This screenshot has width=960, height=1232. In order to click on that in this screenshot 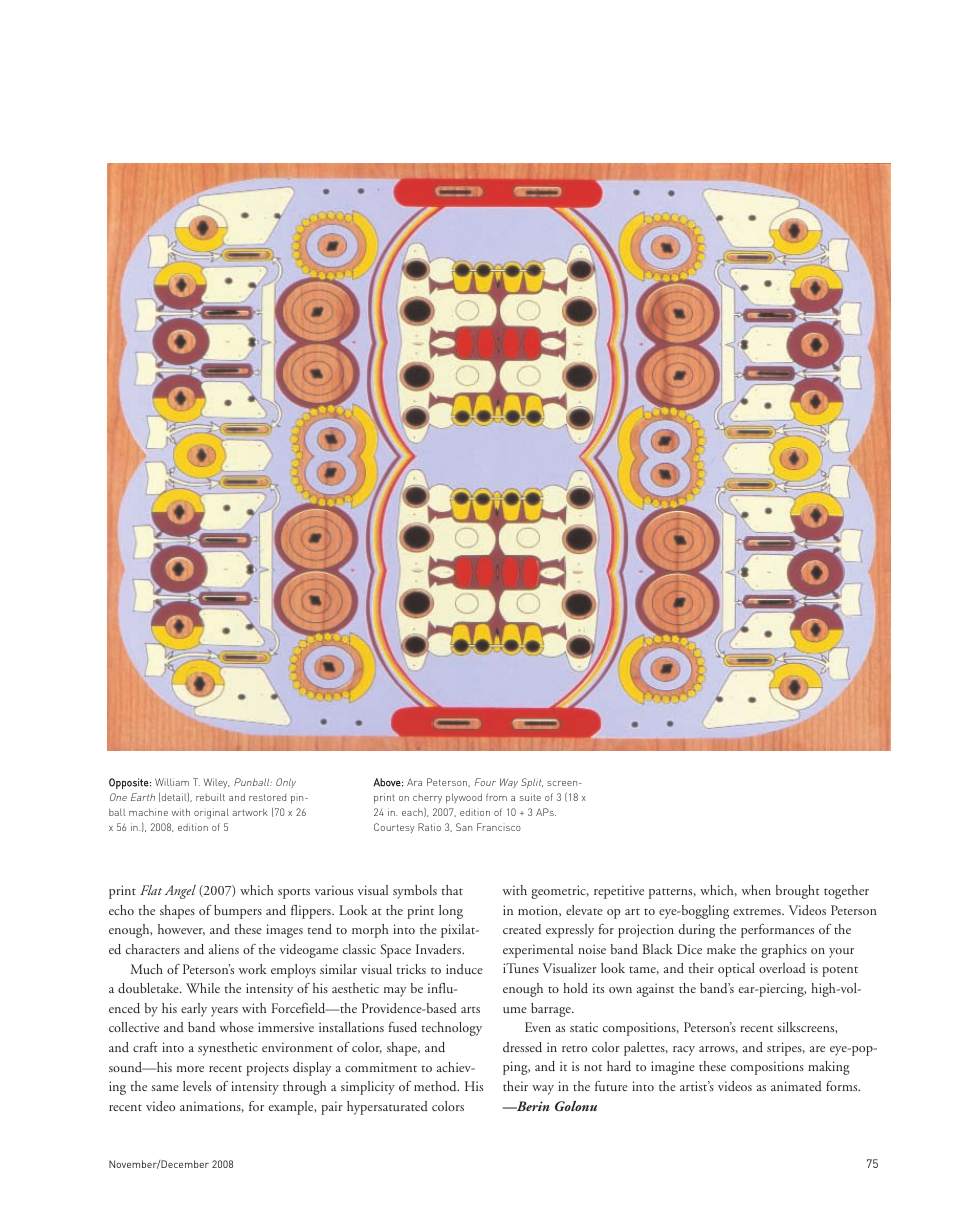, I will do `click(452, 890)`.
